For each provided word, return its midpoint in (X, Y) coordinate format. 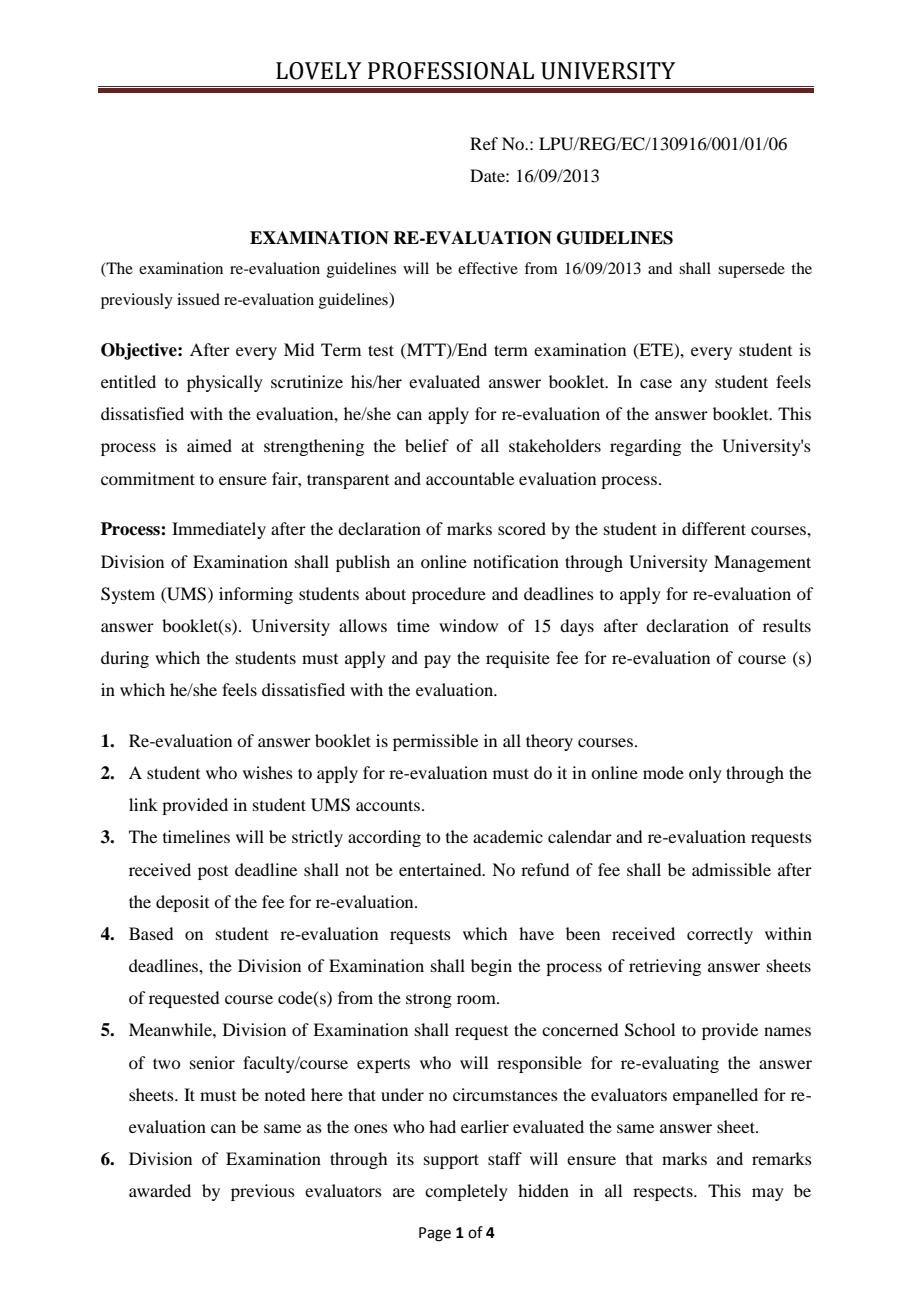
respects (664, 1194)
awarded (160, 1190)
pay (437, 661)
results (787, 625)
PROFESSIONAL (451, 71)
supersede (751, 270)
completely (466, 1192)
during (125, 659)
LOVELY (319, 71)
